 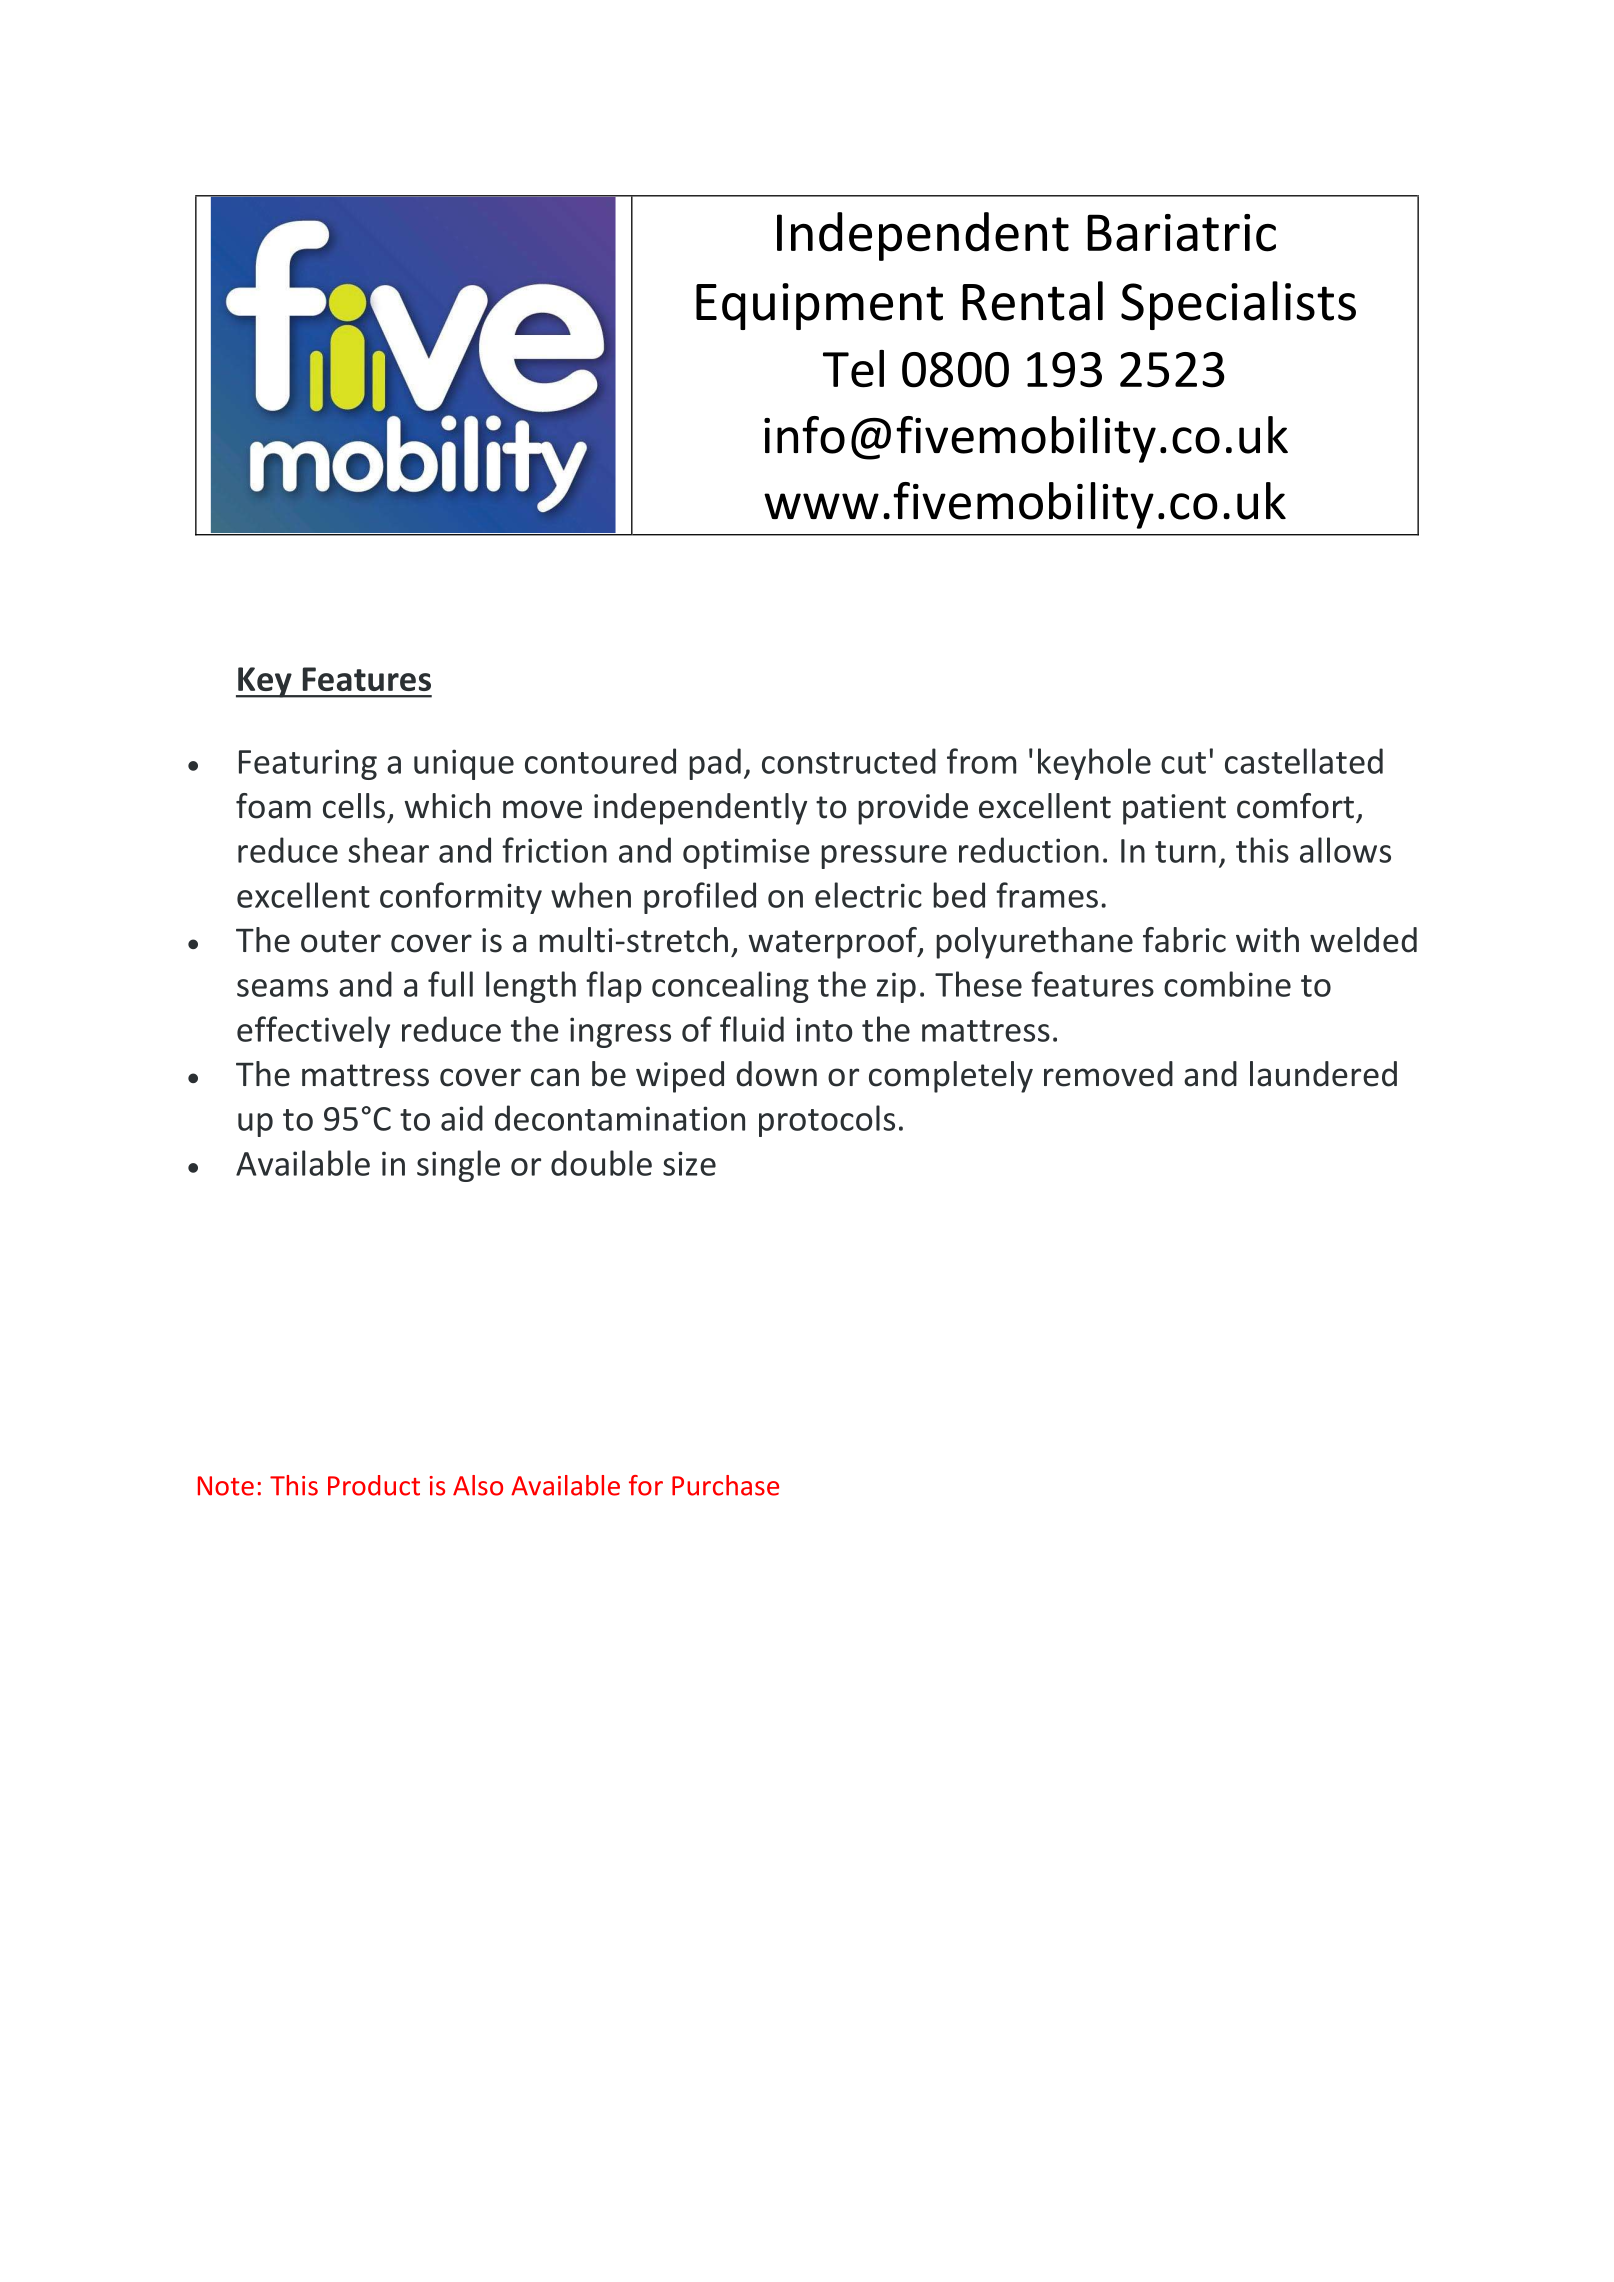 What do you see at coordinates (819, 306) in the screenshot?
I see `Equipment` at bounding box center [819, 306].
